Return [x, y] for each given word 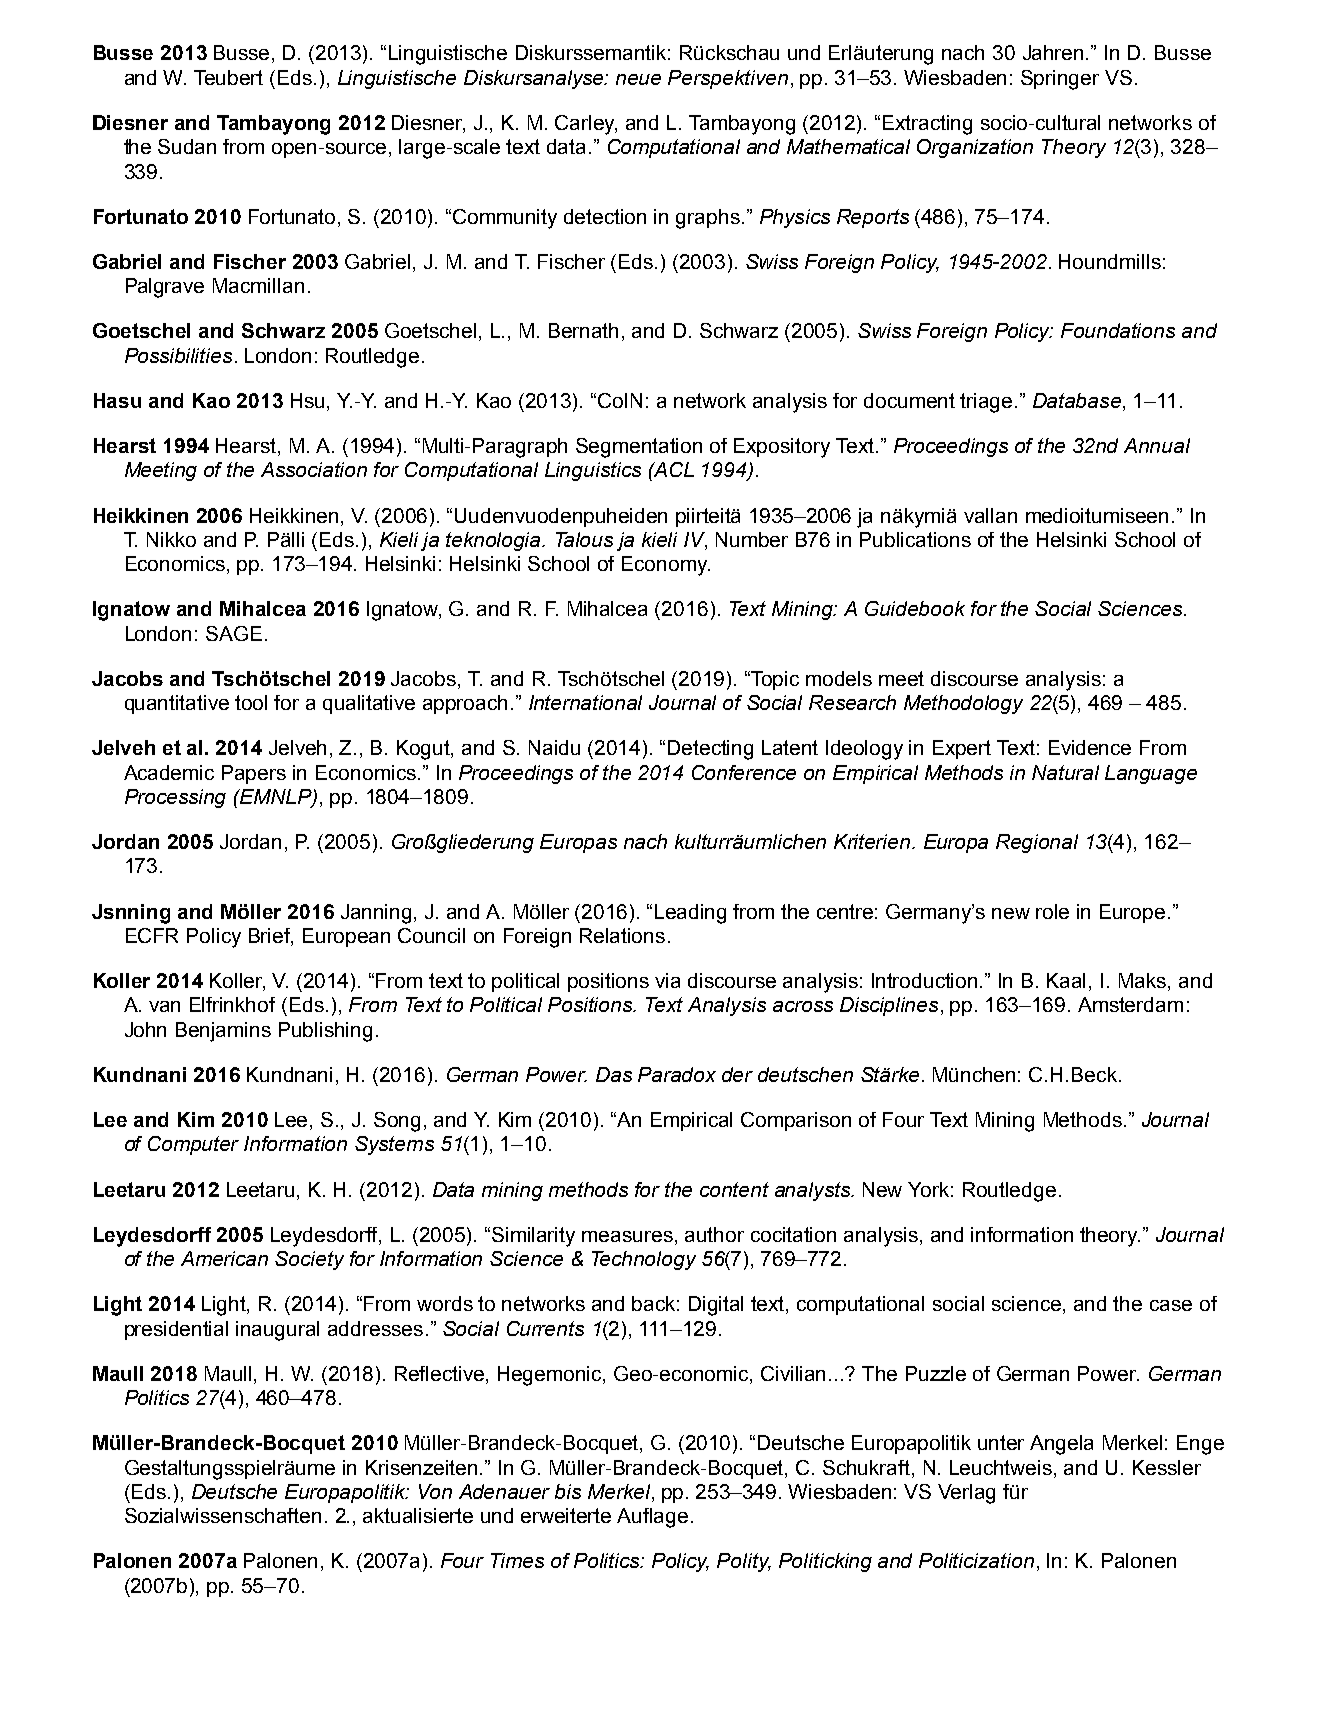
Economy [666, 566]
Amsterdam [1130, 1004]
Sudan [187, 146]
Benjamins [223, 1032]
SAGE [234, 633]
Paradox [677, 1074]
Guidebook [915, 608]
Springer [1060, 80]
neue [638, 79]
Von [435, 1491]
